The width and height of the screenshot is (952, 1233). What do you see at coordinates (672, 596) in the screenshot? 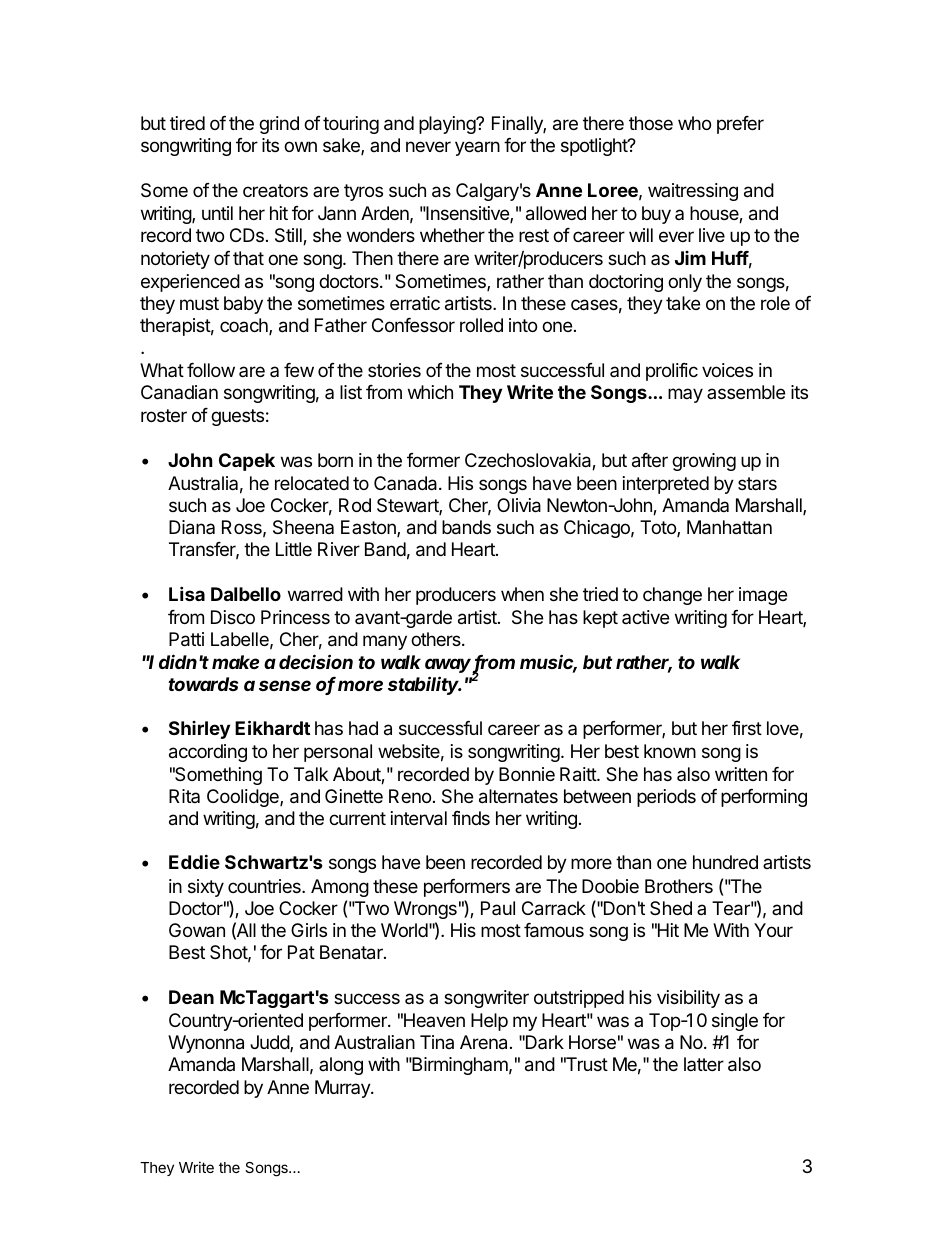
I see `change` at bounding box center [672, 596].
